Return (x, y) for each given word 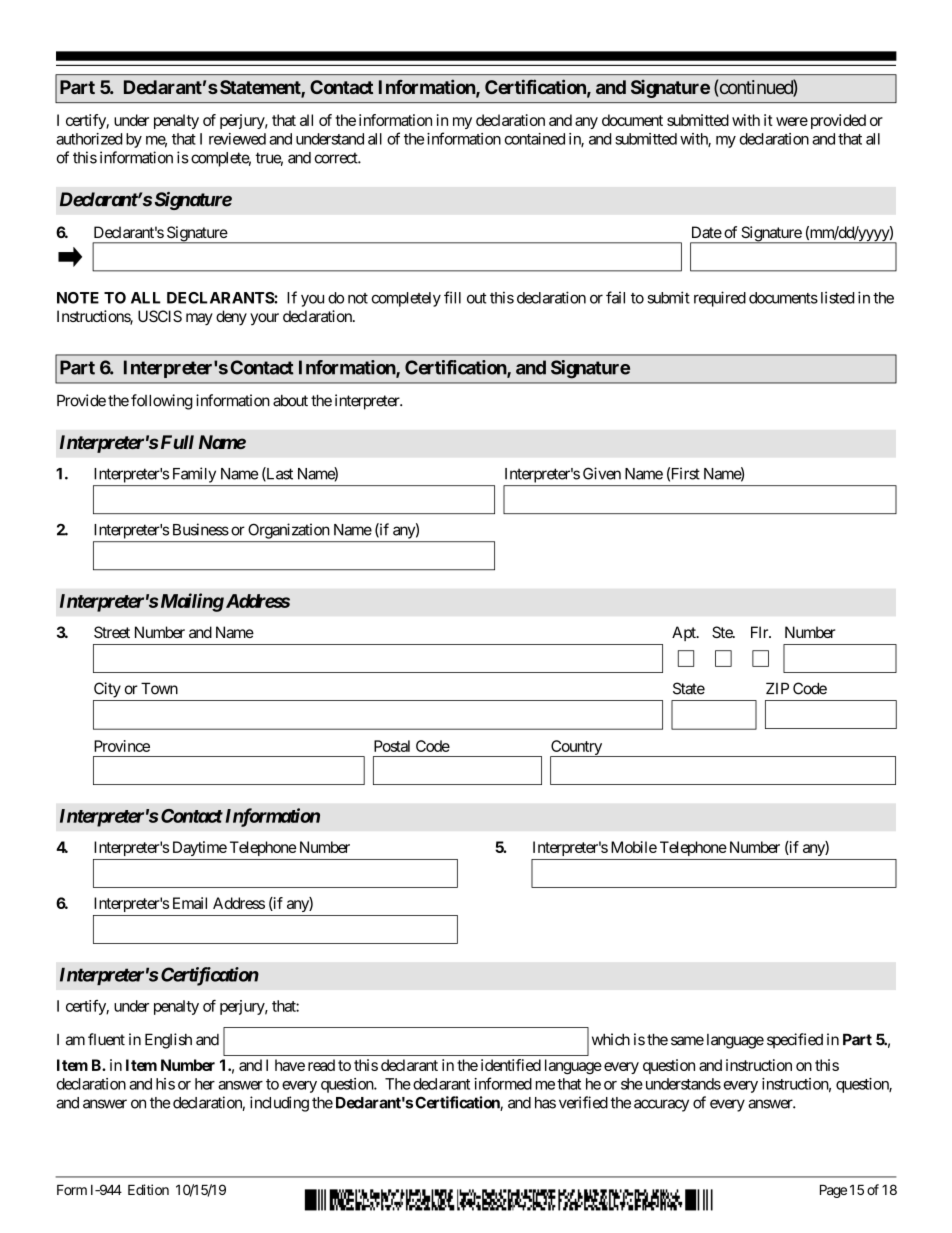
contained (535, 139)
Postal (392, 746)
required (720, 299)
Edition (148, 1189)
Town (159, 688)
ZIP (777, 688)
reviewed (237, 139)
